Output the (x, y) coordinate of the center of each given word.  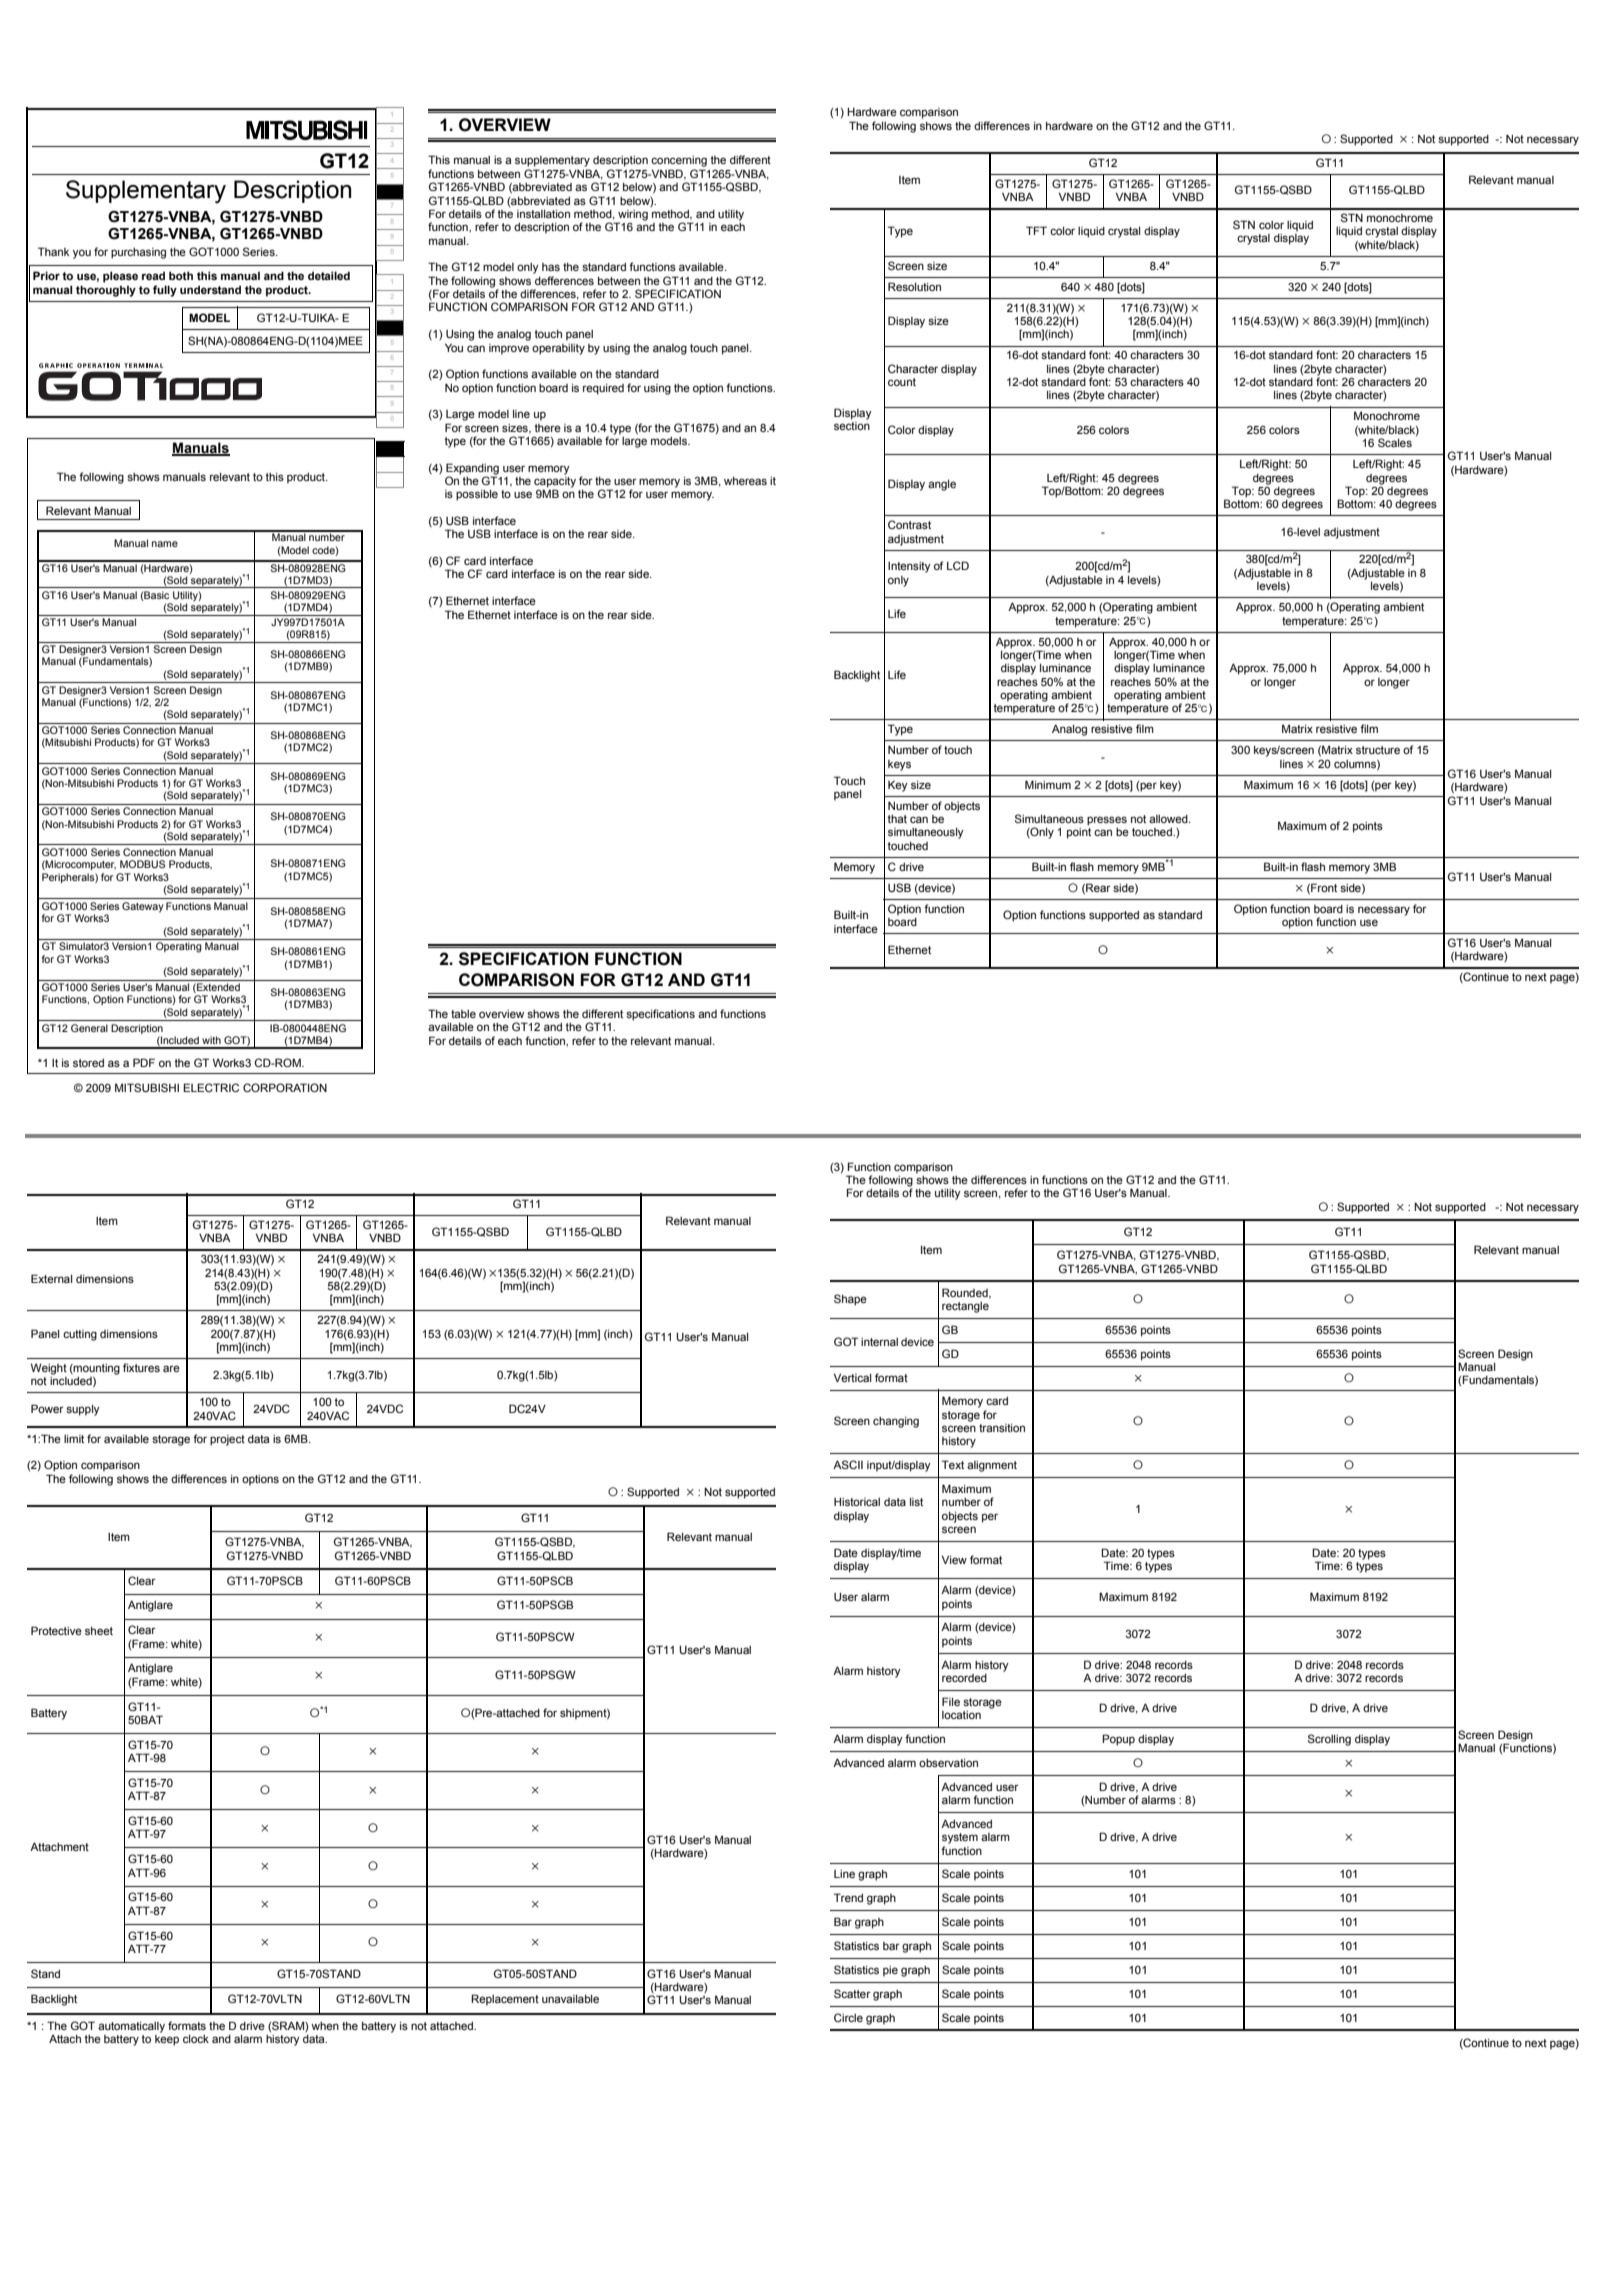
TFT (1036, 230)
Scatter (852, 1993)
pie (890, 1971)
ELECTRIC (211, 1087)
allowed (1169, 819)
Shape (850, 1300)
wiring (632, 216)
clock (196, 2039)
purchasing (138, 253)
